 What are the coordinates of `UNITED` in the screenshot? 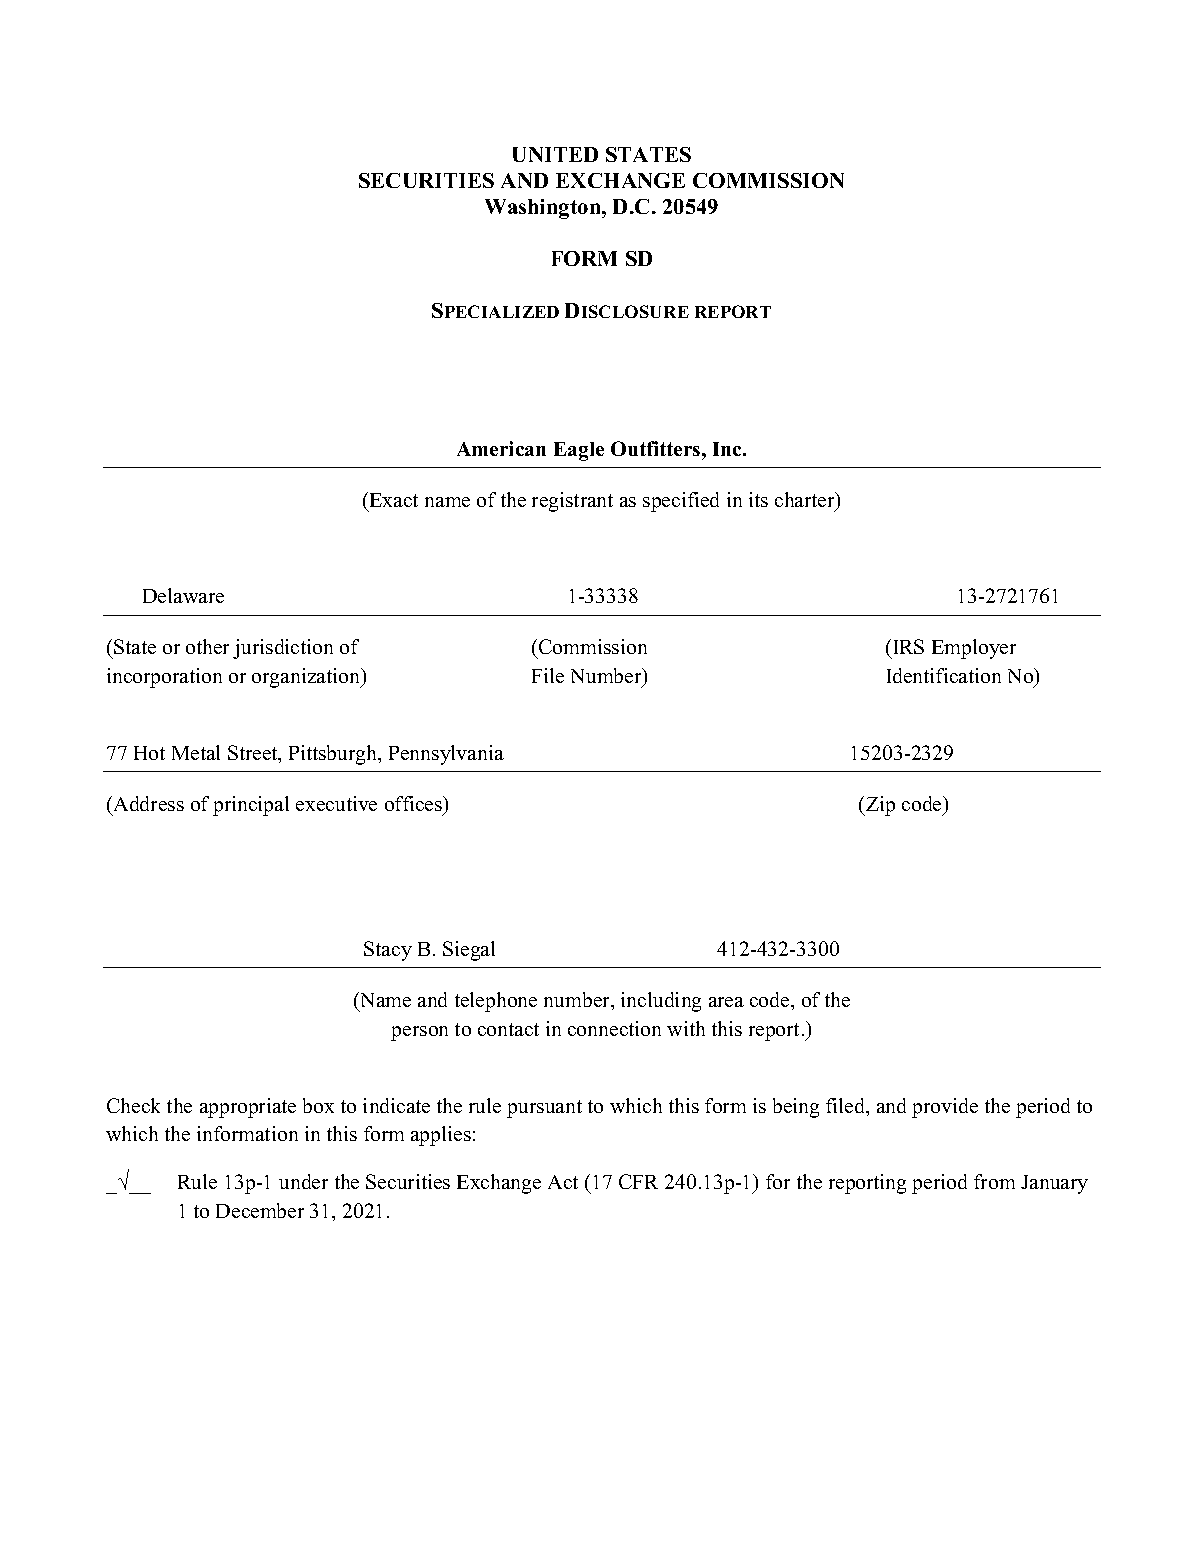 It's located at (555, 154).
